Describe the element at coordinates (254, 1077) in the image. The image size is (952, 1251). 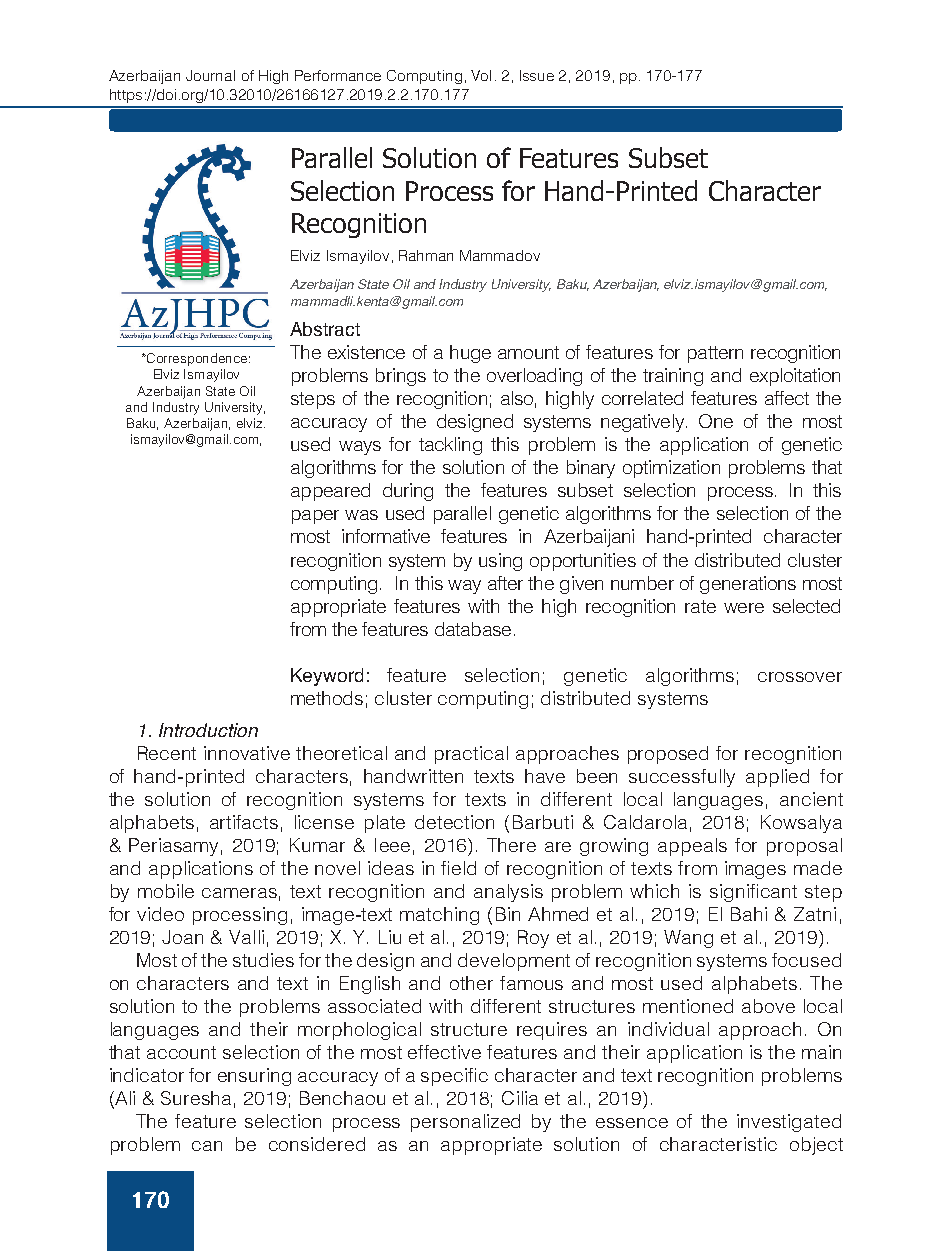
I see `ensuring` at that location.
